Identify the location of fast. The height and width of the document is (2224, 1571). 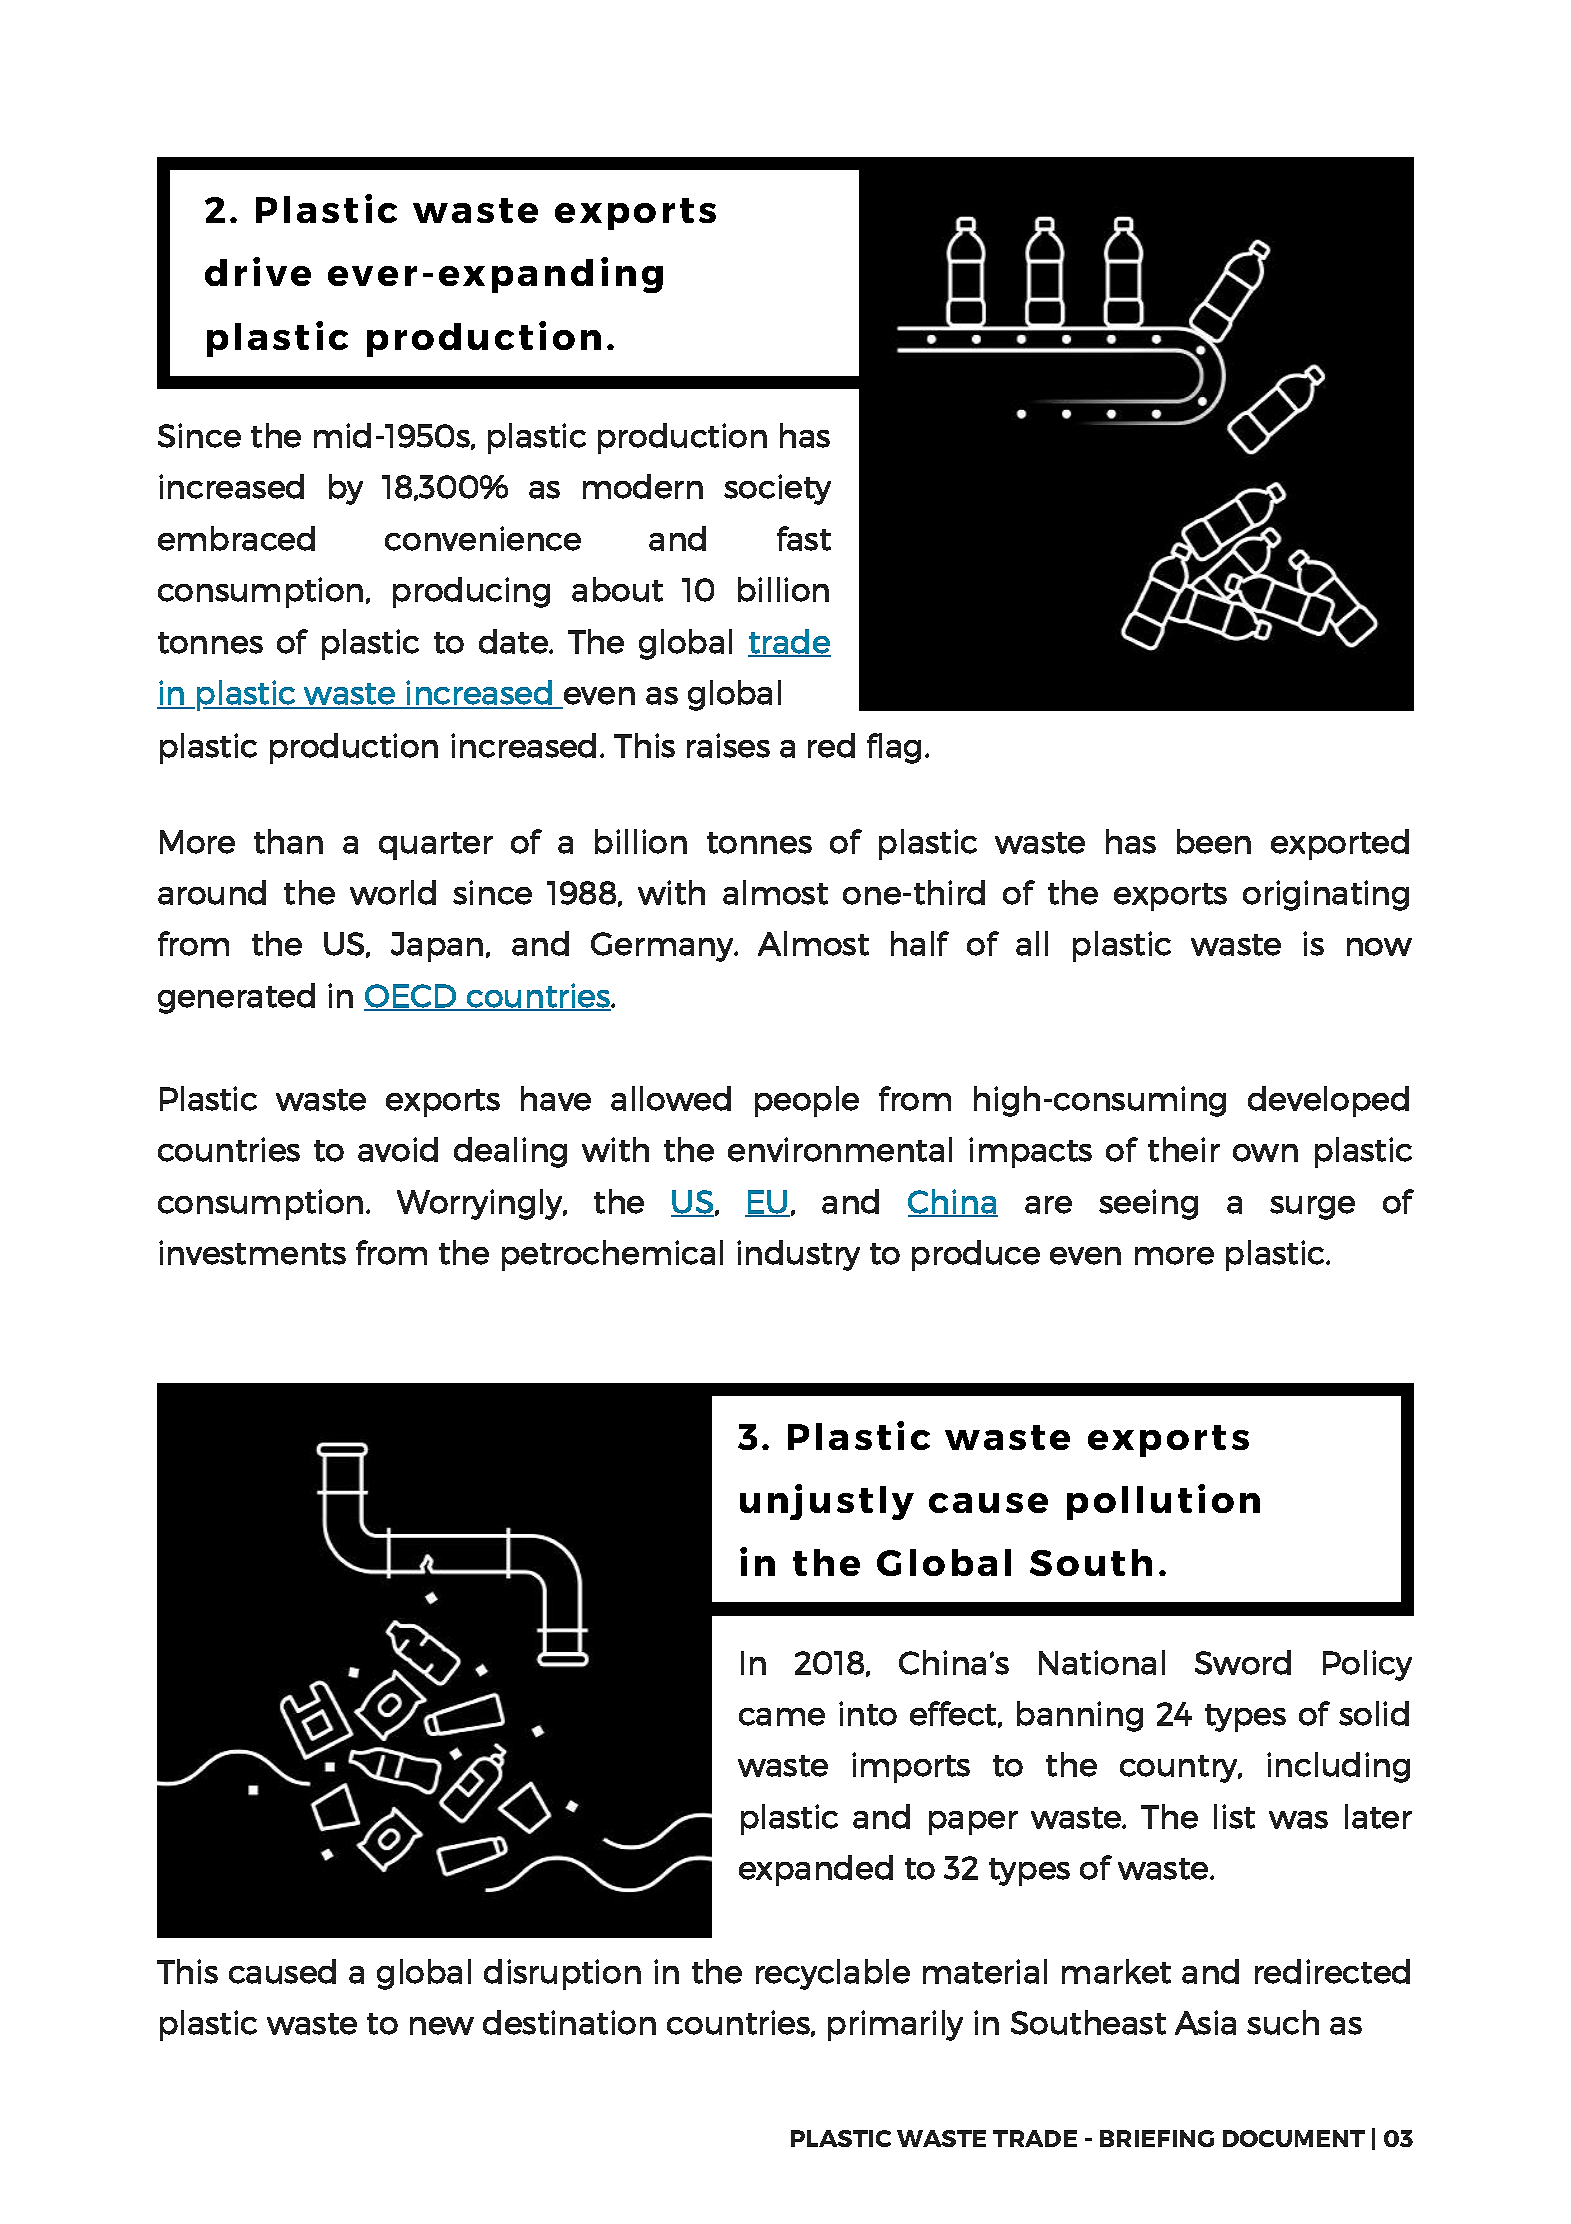
(804, 538).
